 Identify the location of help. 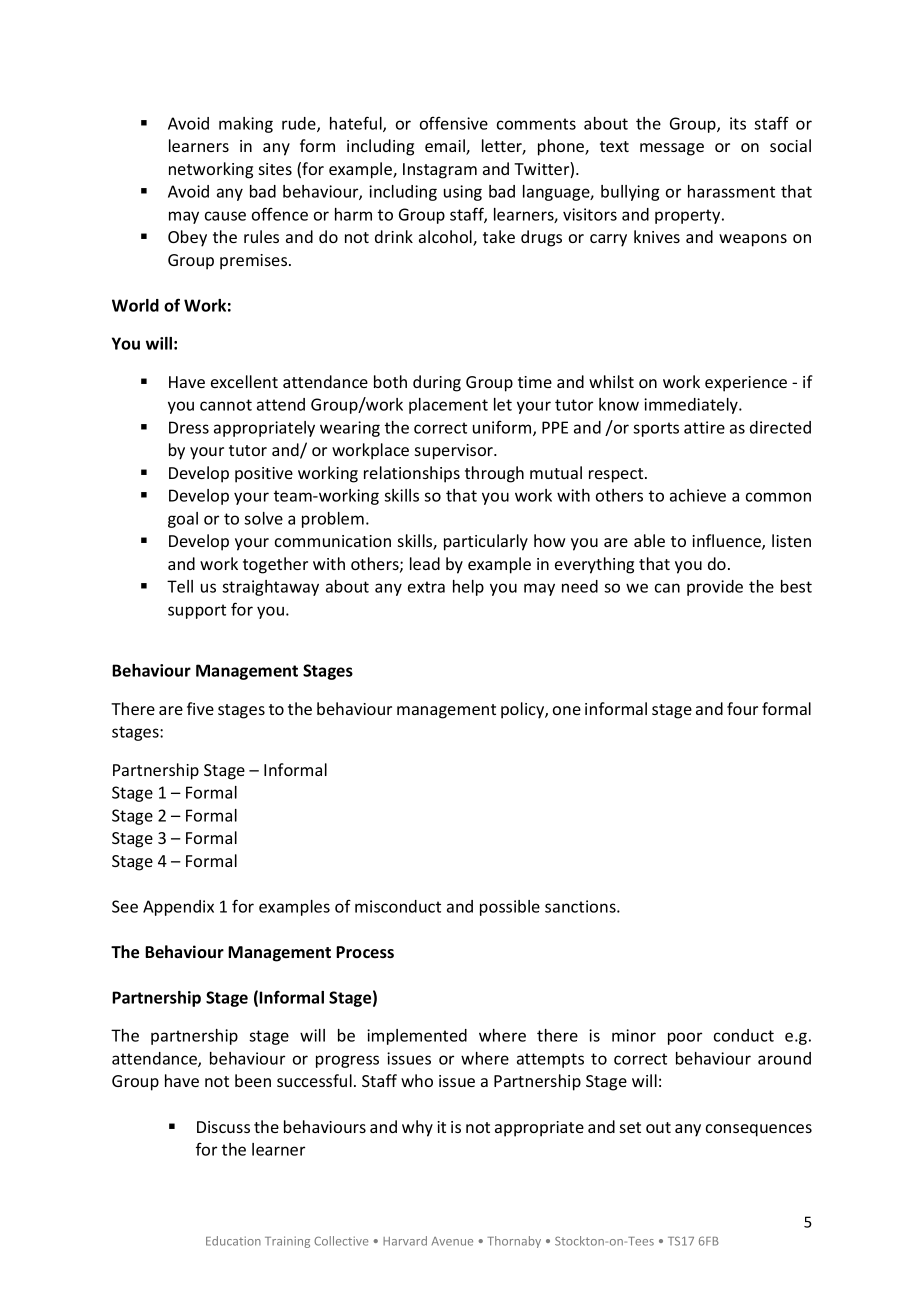
(468, 588).
